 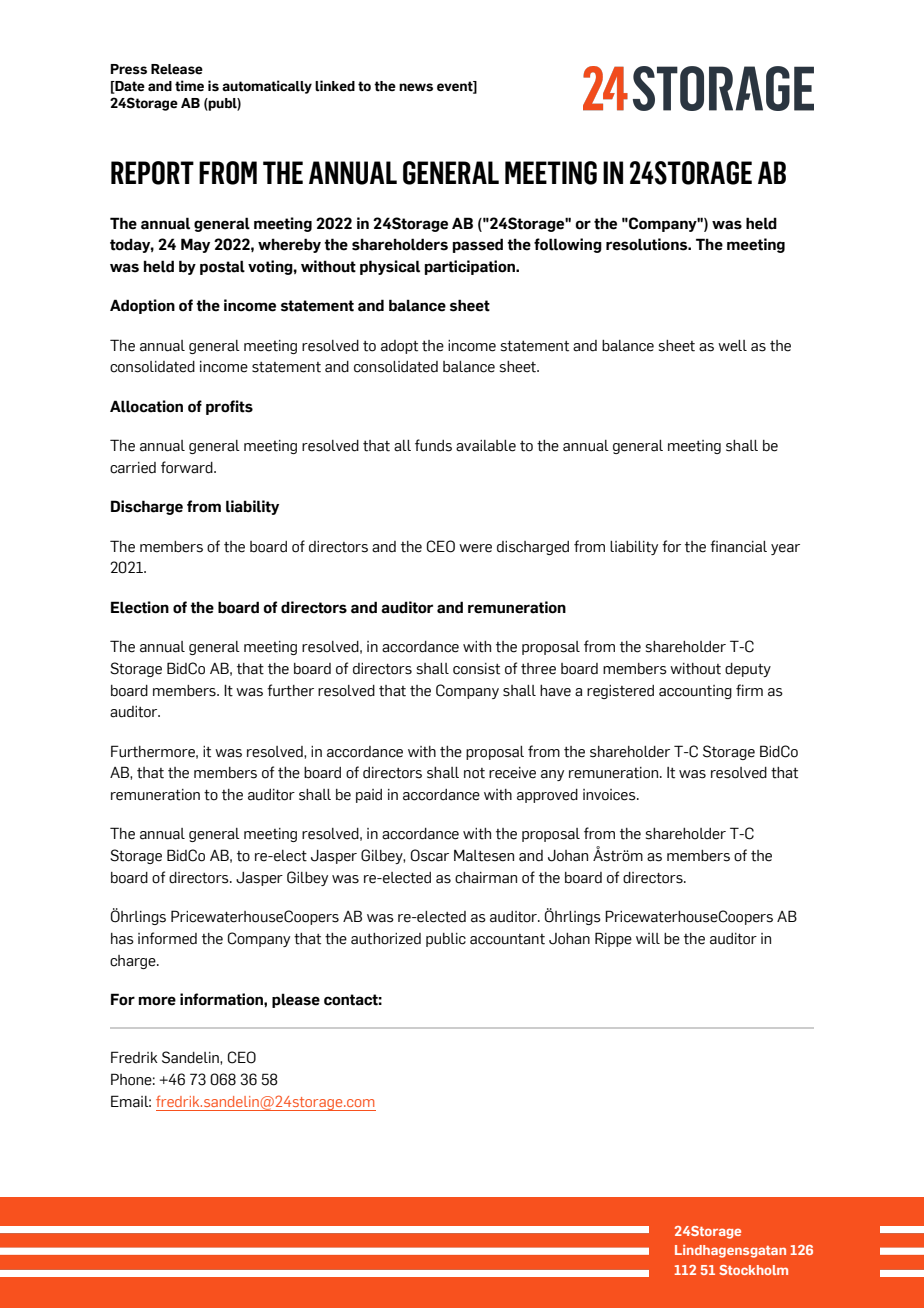 I want to click on following, so click(x=568, y=245).
